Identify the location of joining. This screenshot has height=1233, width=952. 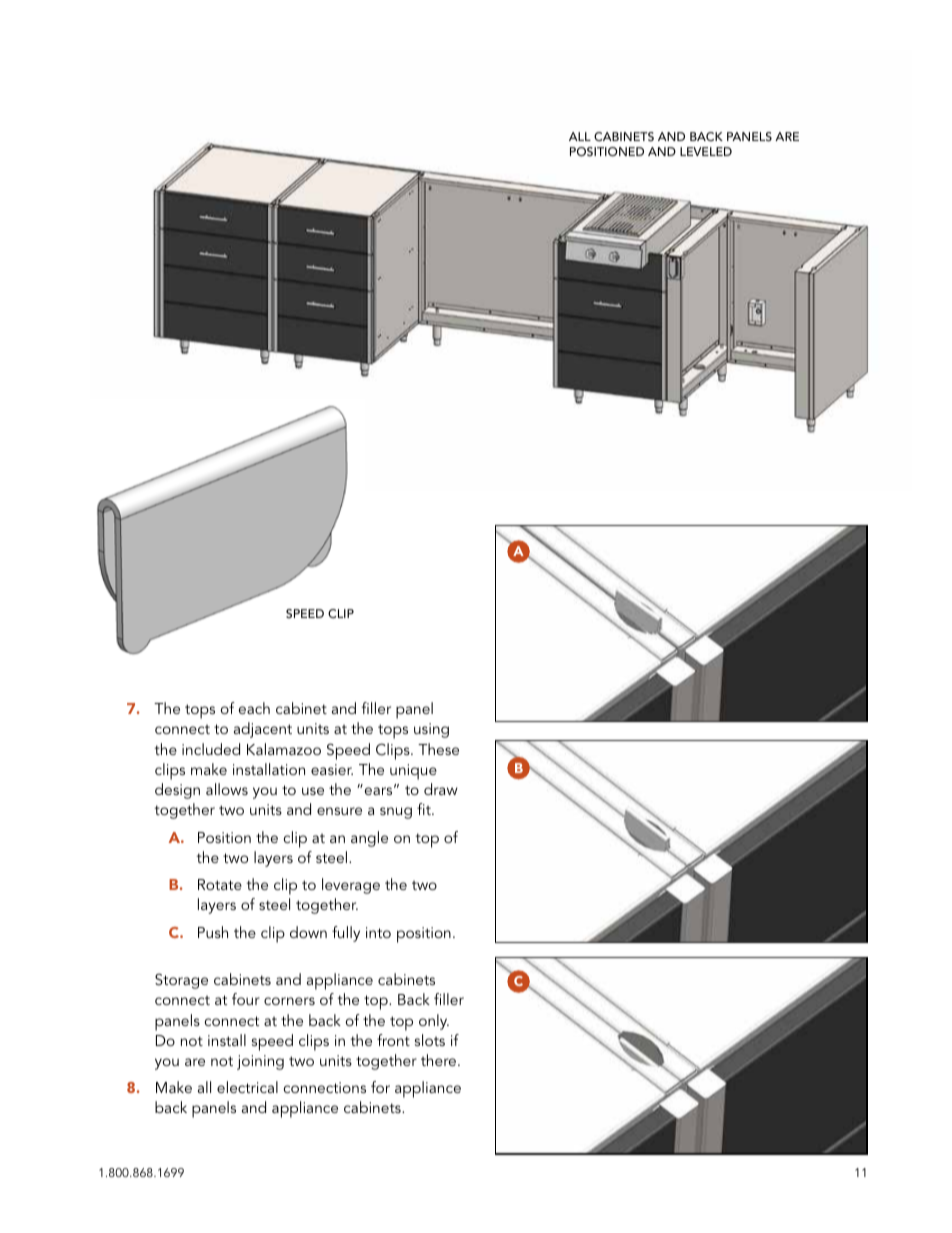
(260, 1062).
